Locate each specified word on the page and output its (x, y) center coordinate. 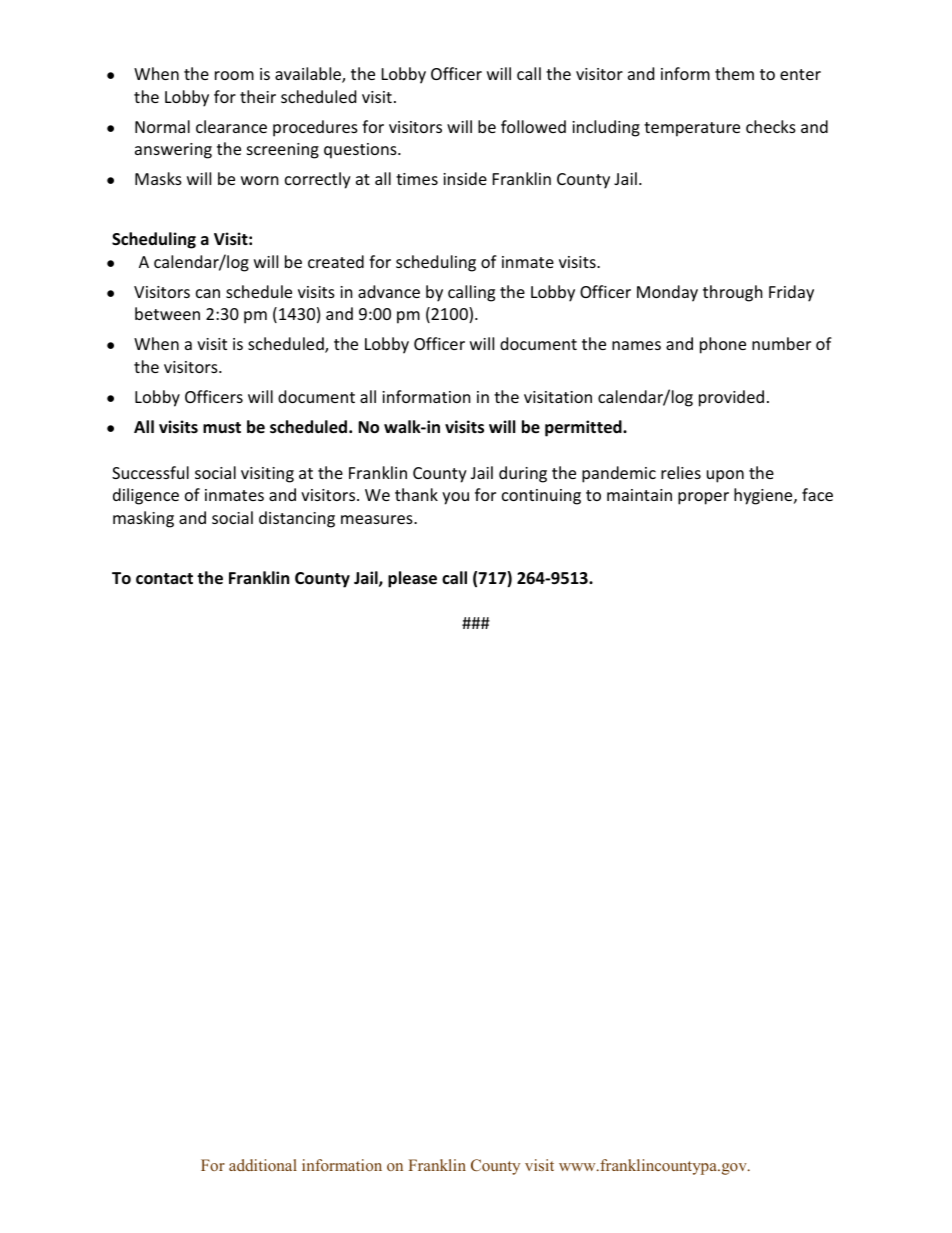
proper (703, 498)
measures (378, 519)
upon (725, 476)
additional (263, 1165)
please (412, 579)
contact (164, 579)
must (222, 427)
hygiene (764, 496)
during (523, 474)
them (734, 73)
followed (533, 126)
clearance (231, 126)
